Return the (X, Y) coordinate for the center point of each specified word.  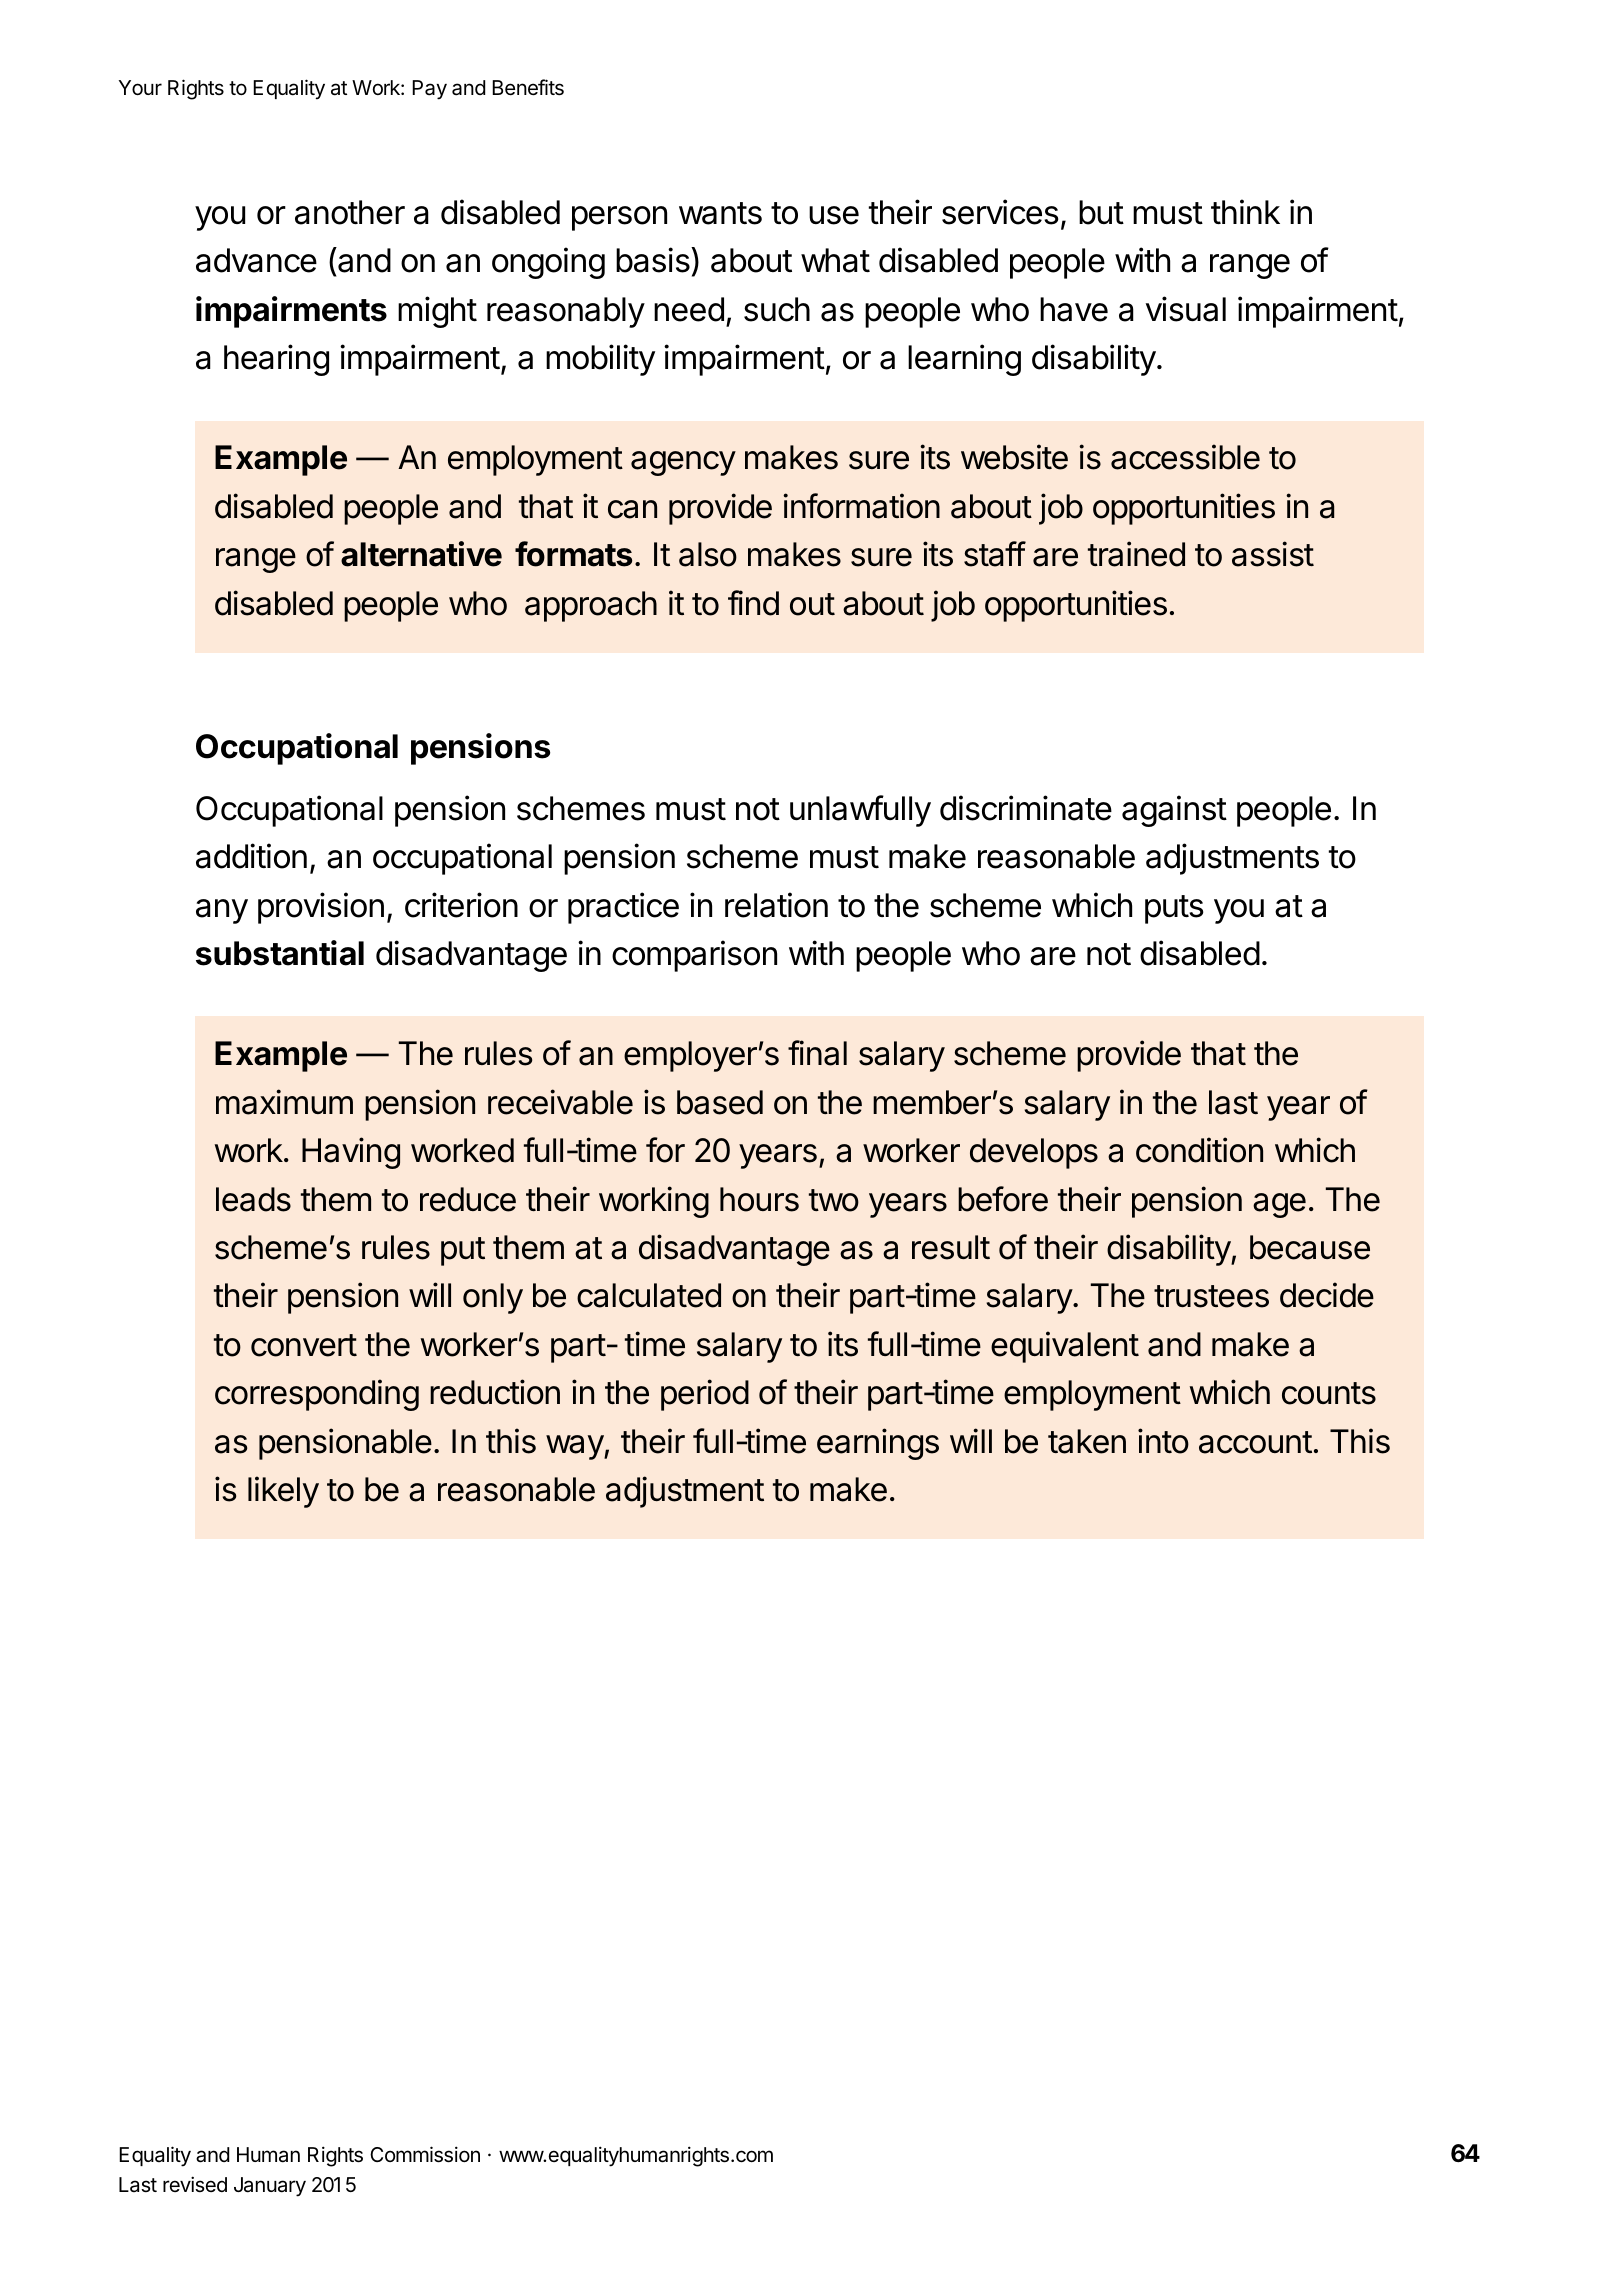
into (1163, 1441)
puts (1174, 909)
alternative (421, 554)
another (350, 212)
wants (720, 213)
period (705, 1395)
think (1245, 211)
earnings (878, 1444)
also (708, 554)
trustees (1211, 1296)
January (270, 2187)
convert (304, 1345)
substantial (280, 953)
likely (283, 1492)
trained (1136, 554)
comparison (694, 956)
